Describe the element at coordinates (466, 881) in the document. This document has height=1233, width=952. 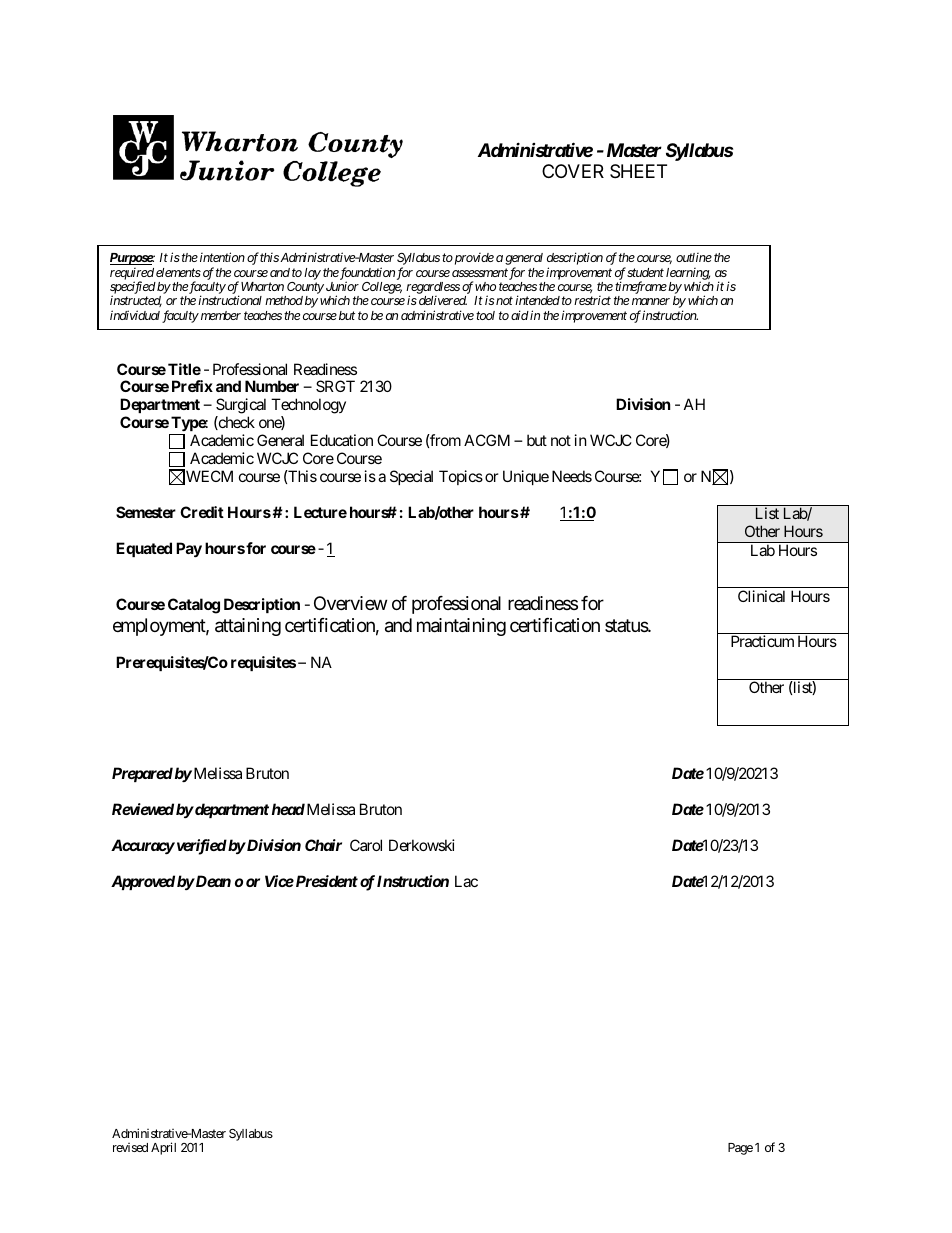
I see `Lac` at that location.
